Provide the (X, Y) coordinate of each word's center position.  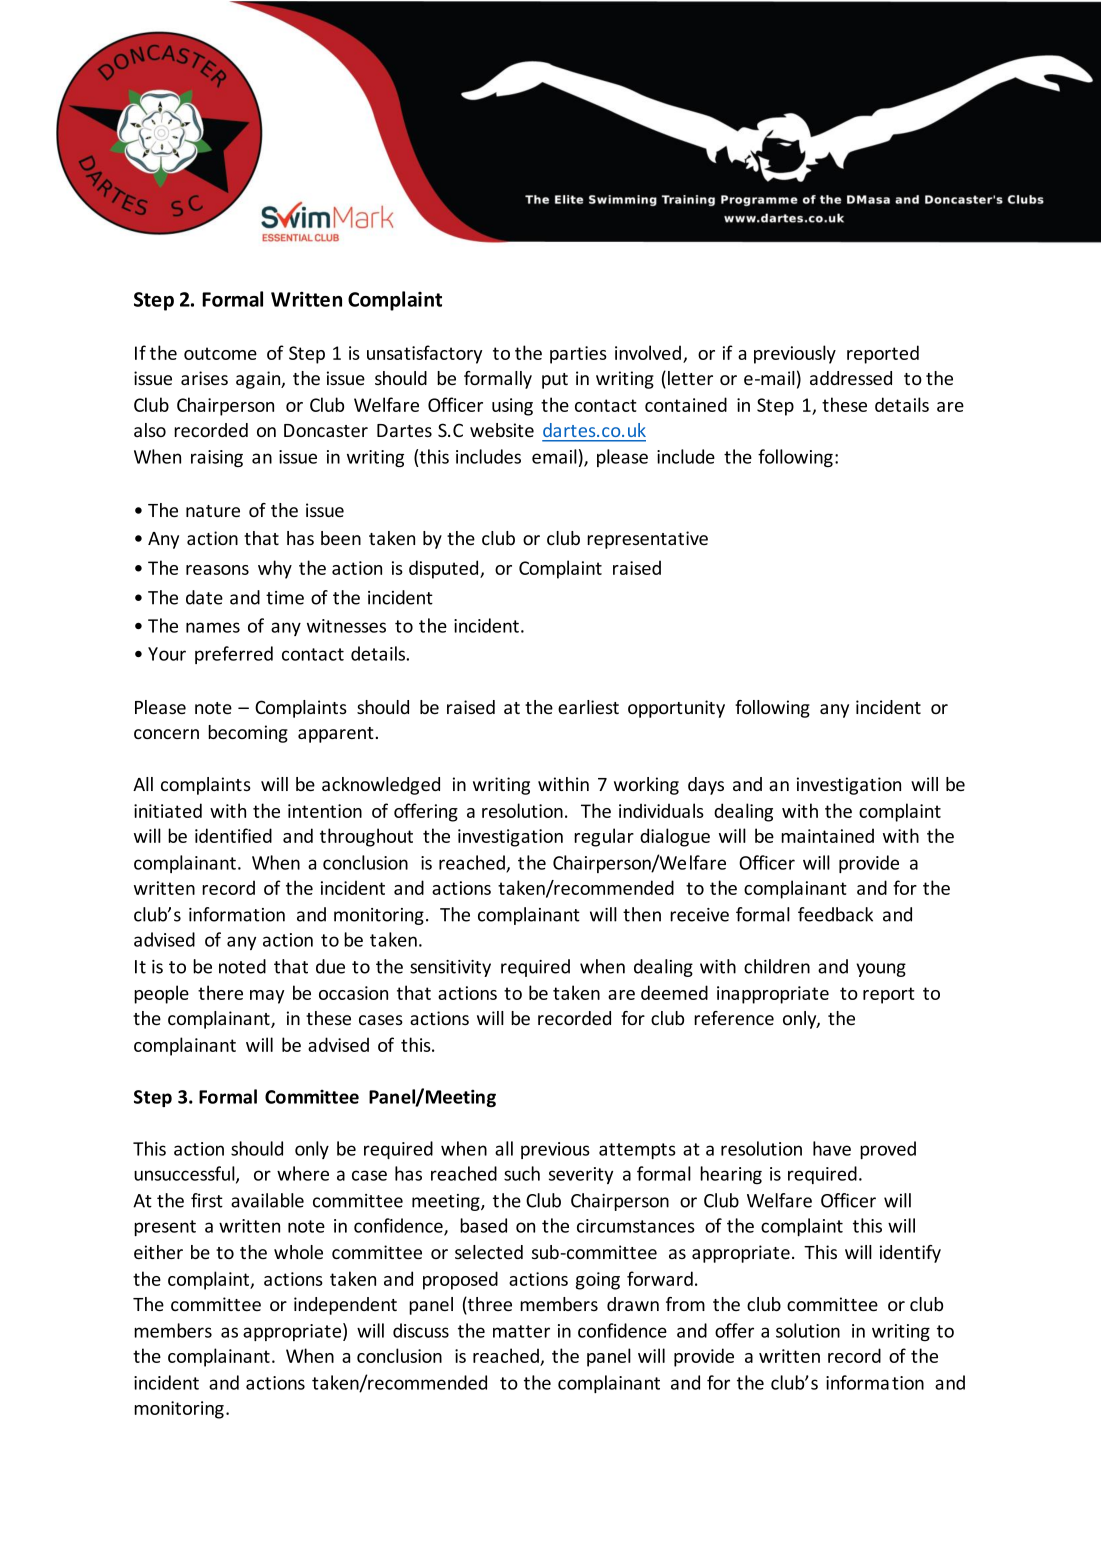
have (832, 1148)
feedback (835, 914)
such (522, 1173)
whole (298, 1252)
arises (204, 378)
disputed (445, 569)
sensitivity (450, 968)
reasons (217, 570)
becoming (248, 734)
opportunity (676, 709)
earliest (588, 707)
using (512, 407)
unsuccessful (185, 1174)
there (220, 992)
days (706, 786)
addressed (851, 378)
